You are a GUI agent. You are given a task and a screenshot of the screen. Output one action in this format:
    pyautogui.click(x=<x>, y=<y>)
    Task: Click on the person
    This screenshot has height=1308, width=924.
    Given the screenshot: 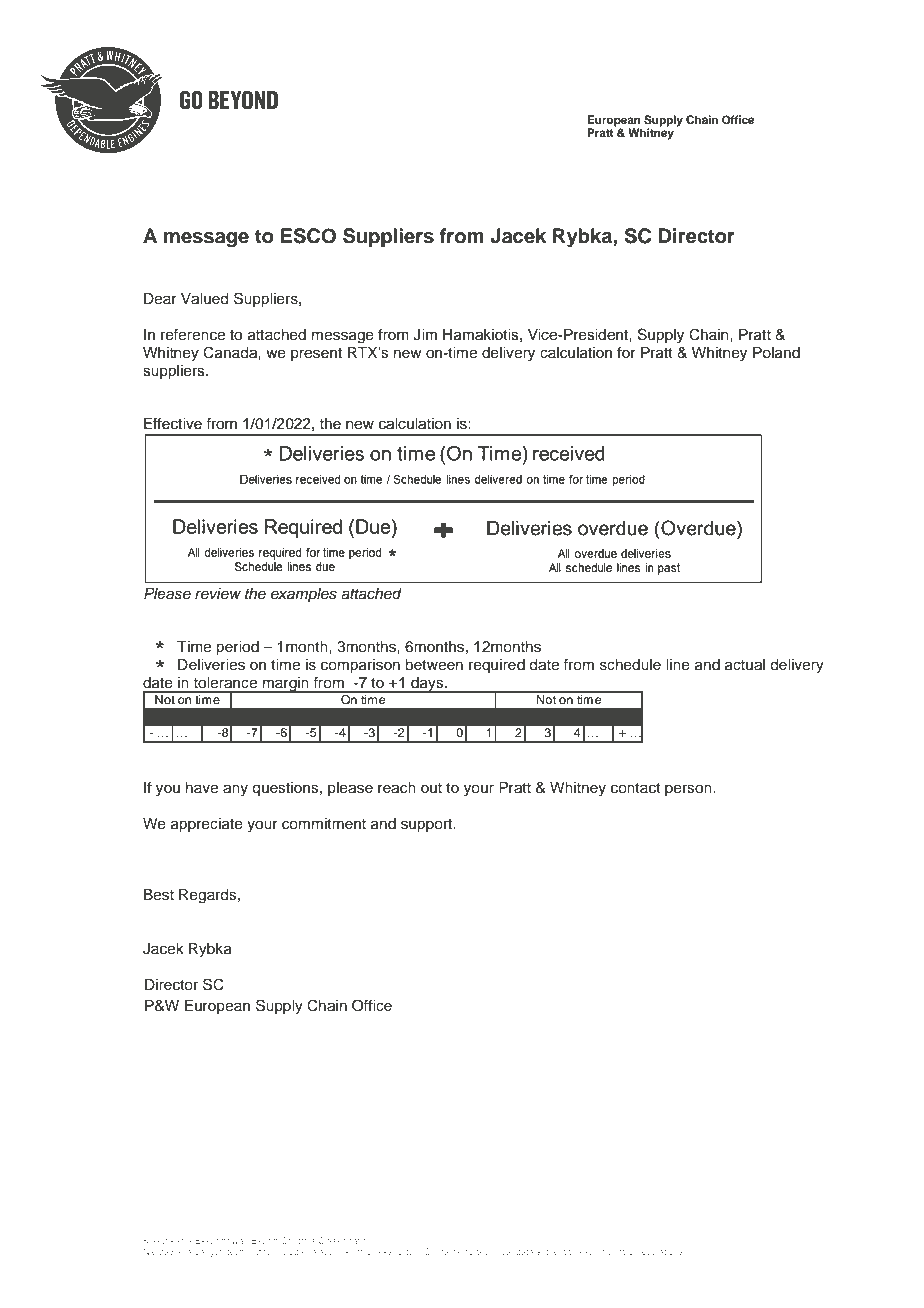 What is the action you would take?
    pyautogui.click(x=689, y=790)
